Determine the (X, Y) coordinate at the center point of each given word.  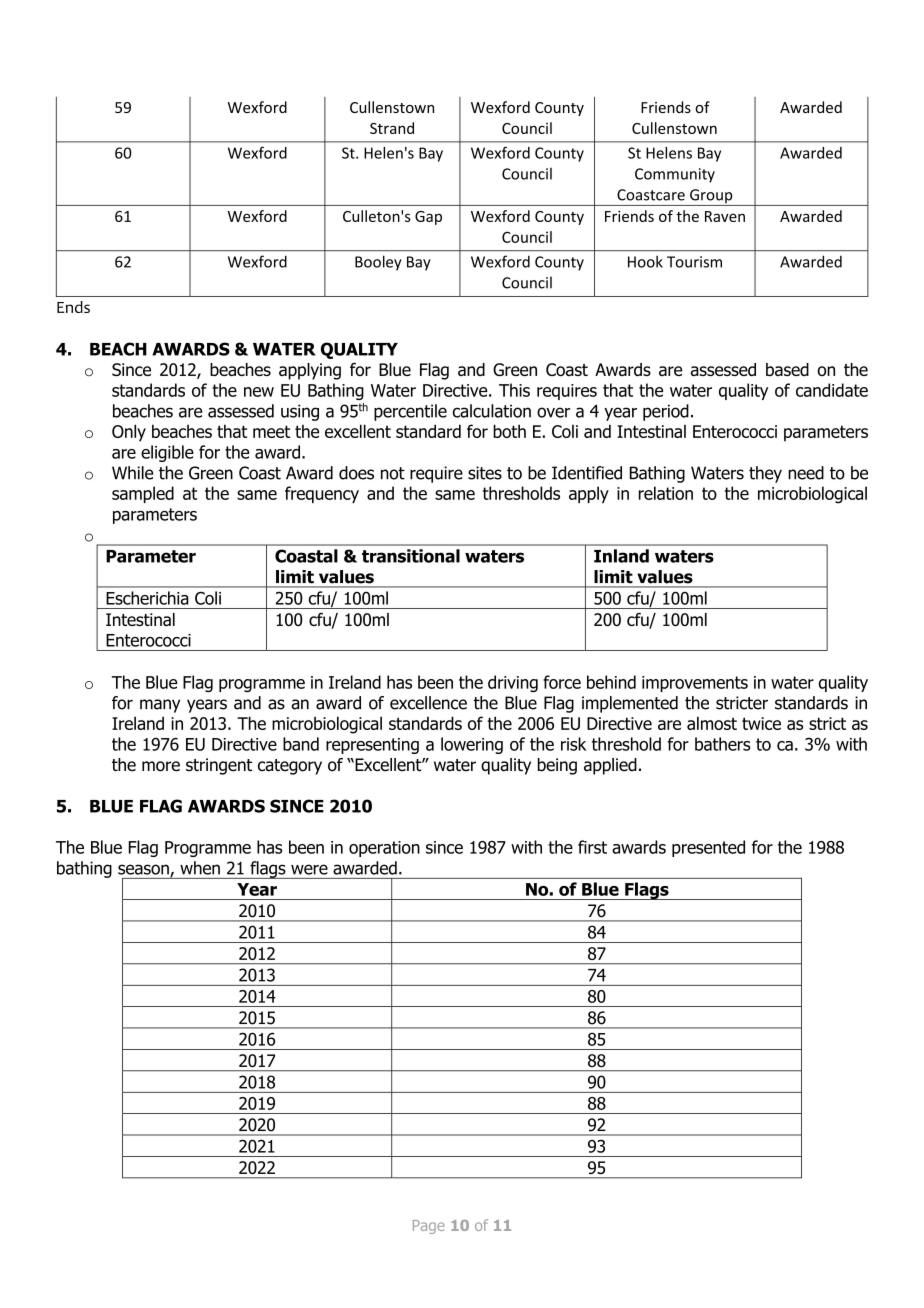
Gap (428, 218)
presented (708, 848)
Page (428, 1227)
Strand (392, 128)
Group (711, 197)
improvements (695, 684)
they (765, 474)
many (160, 706)
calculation (492, 411)
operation (384, 849)
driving (513, 683)
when (200, 868)
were (309, 869)
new (259, 392)
